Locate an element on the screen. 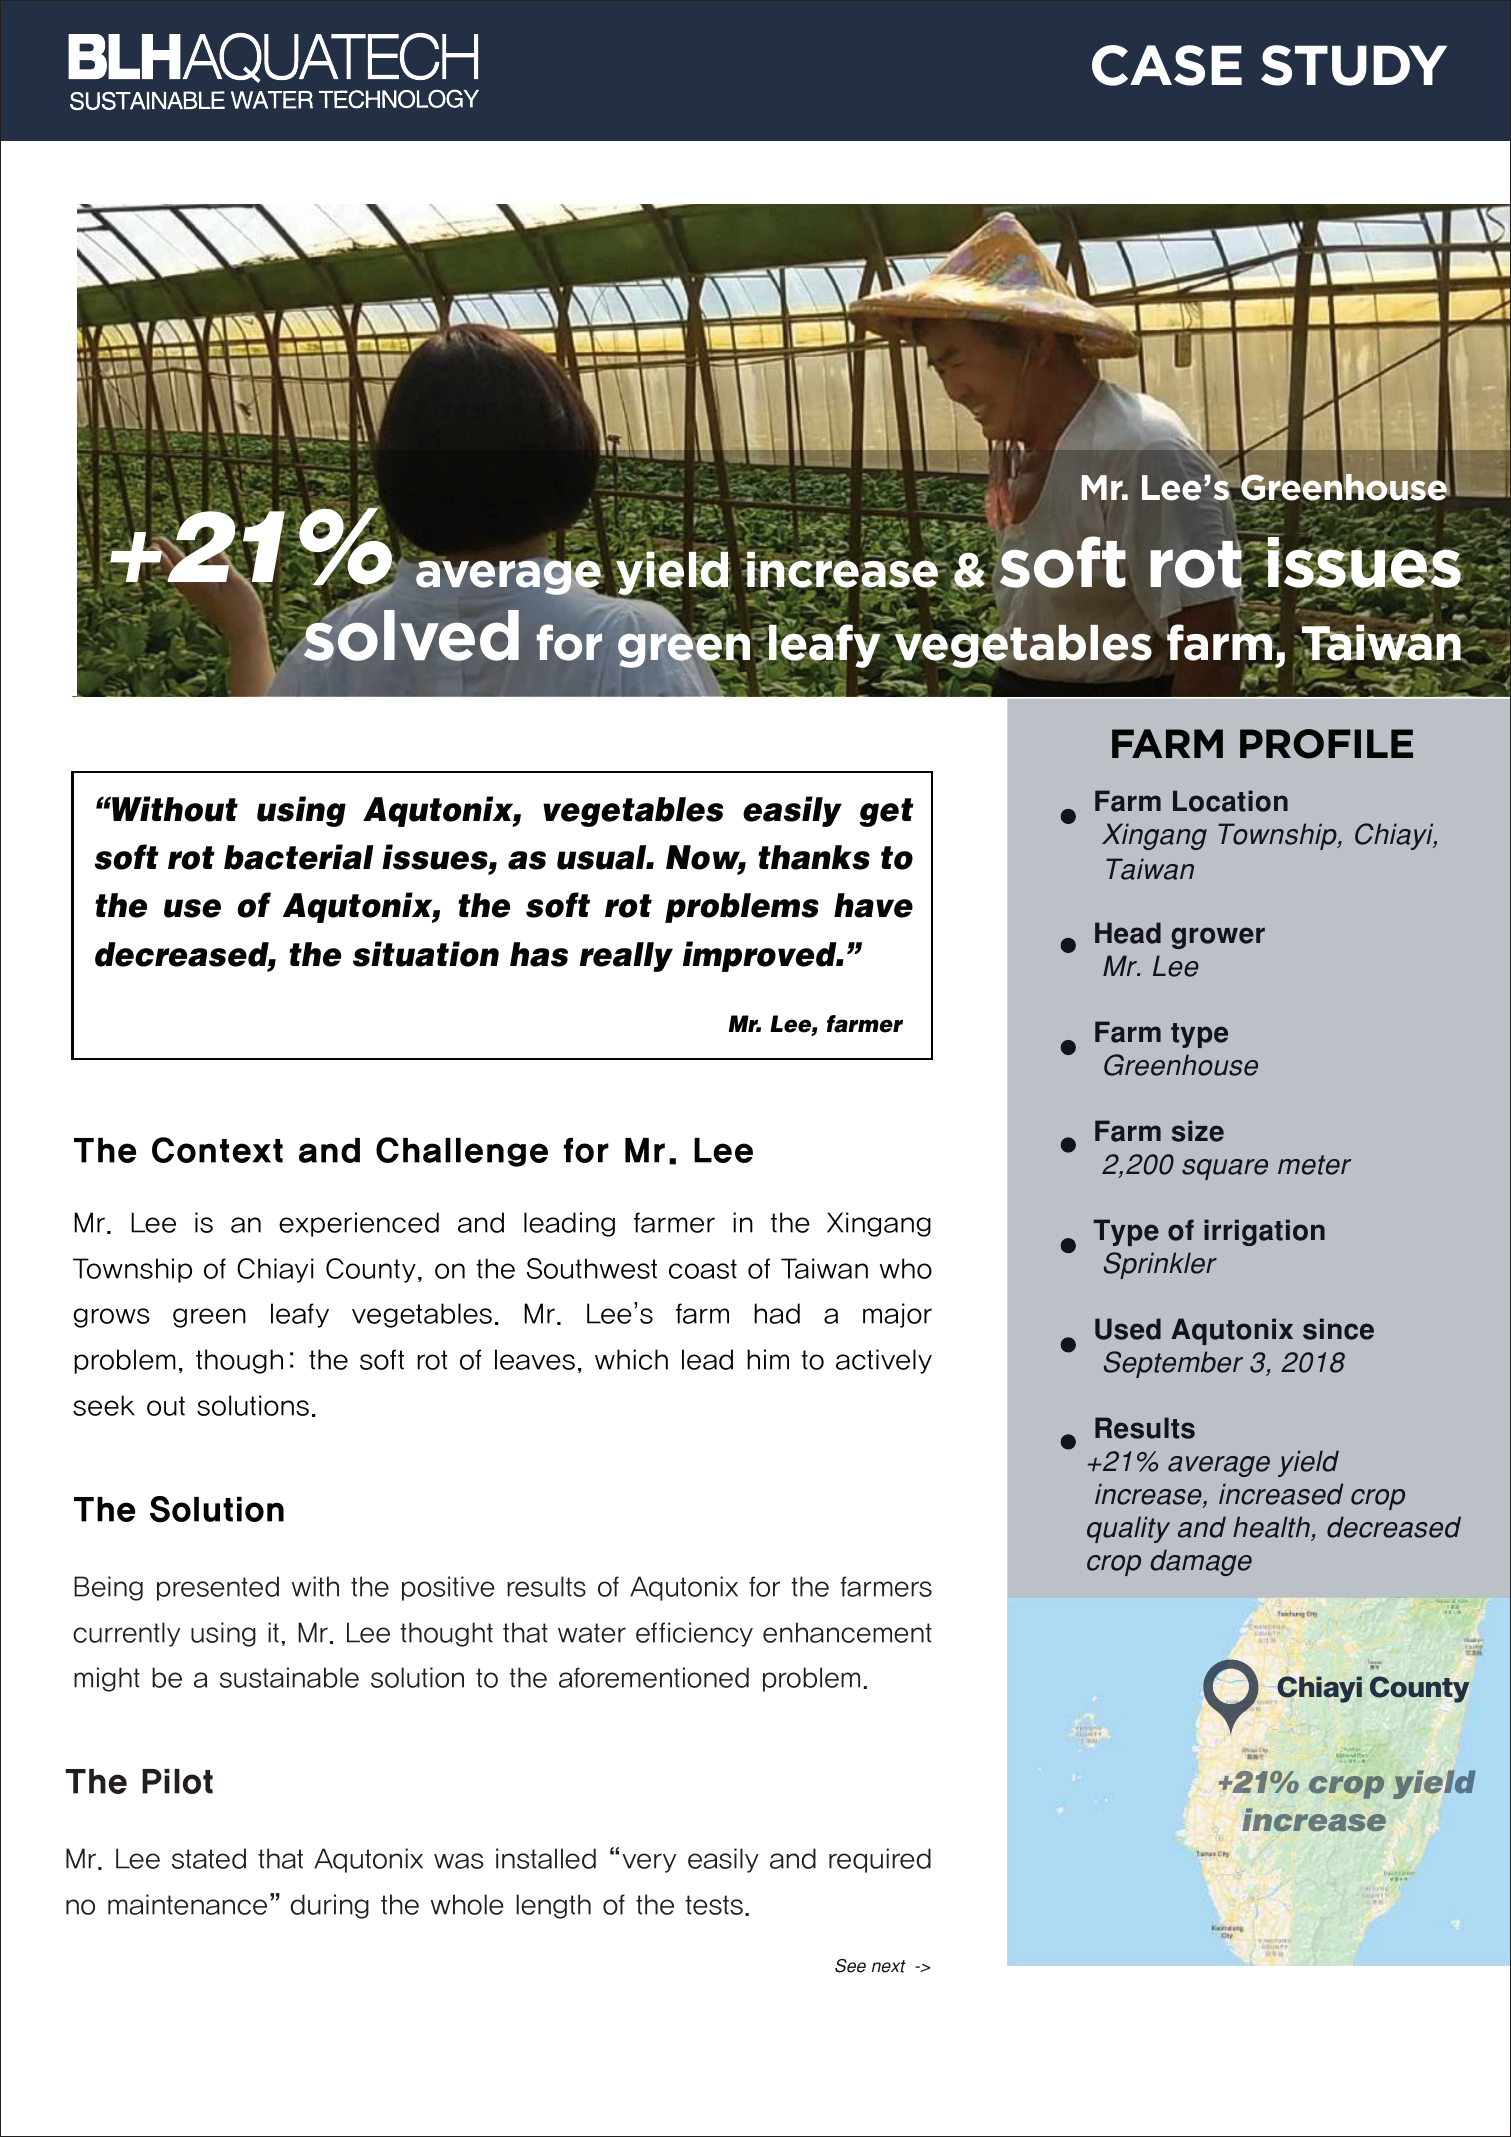 Image resolution: width=1511 pixels, height=2137 pixels. seek is located at coordinates (104, 1405).
